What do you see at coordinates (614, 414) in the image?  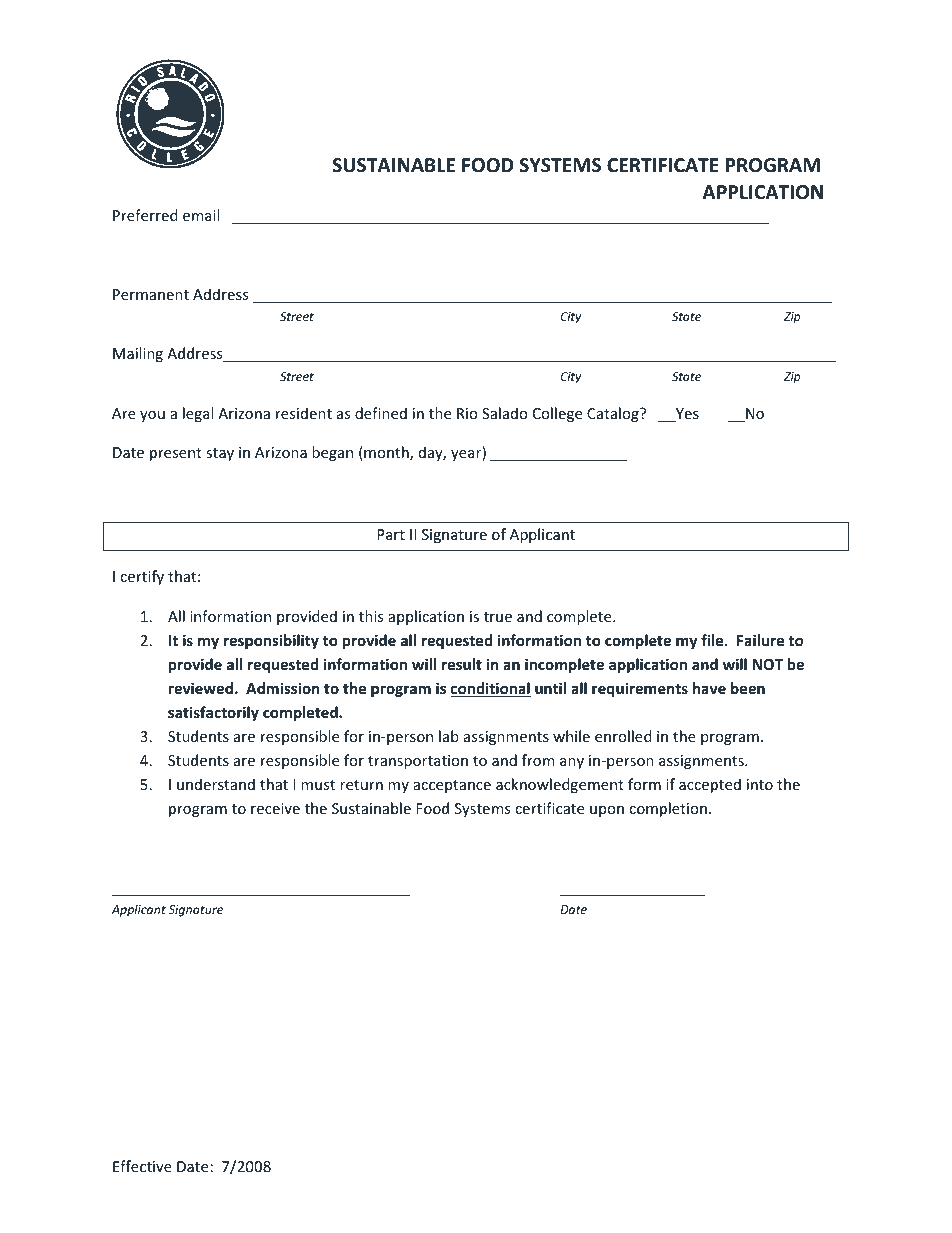 I see `Catalog` at bounding box center [614, 414].
